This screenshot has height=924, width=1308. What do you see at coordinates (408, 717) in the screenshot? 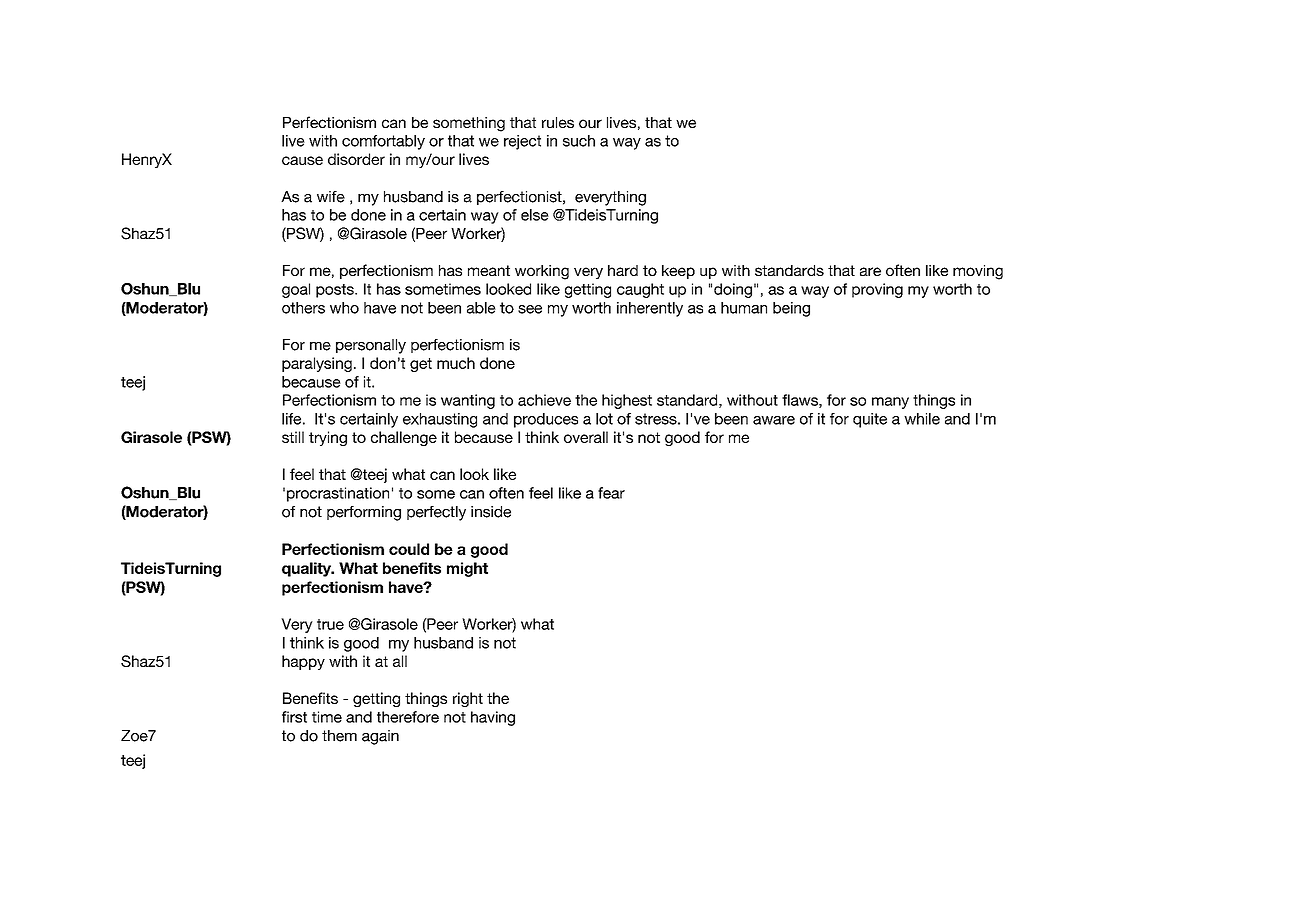
I see `therefore` at bounding box center [408, 717].
